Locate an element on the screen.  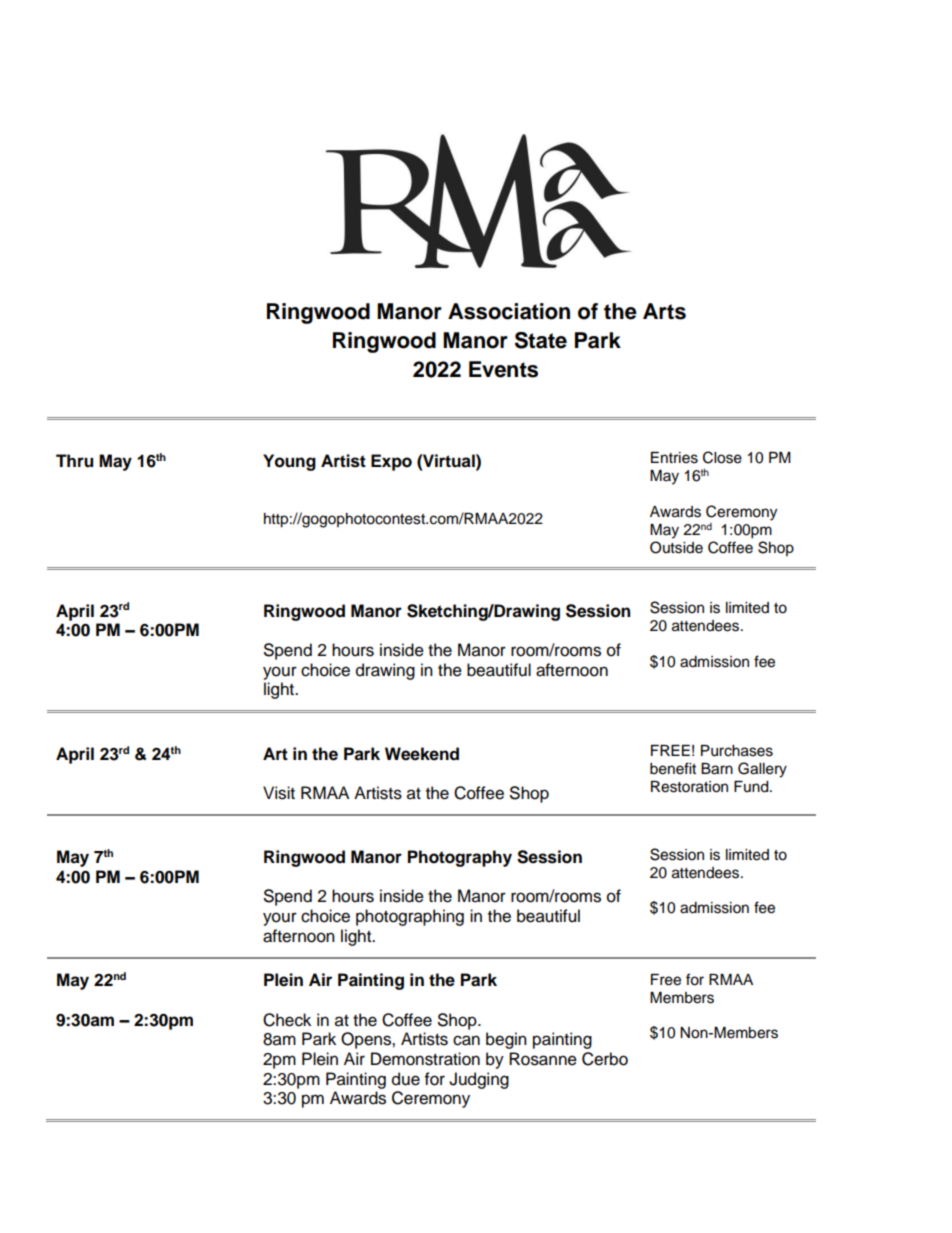
photographing is located at coordinates (410, 917).
